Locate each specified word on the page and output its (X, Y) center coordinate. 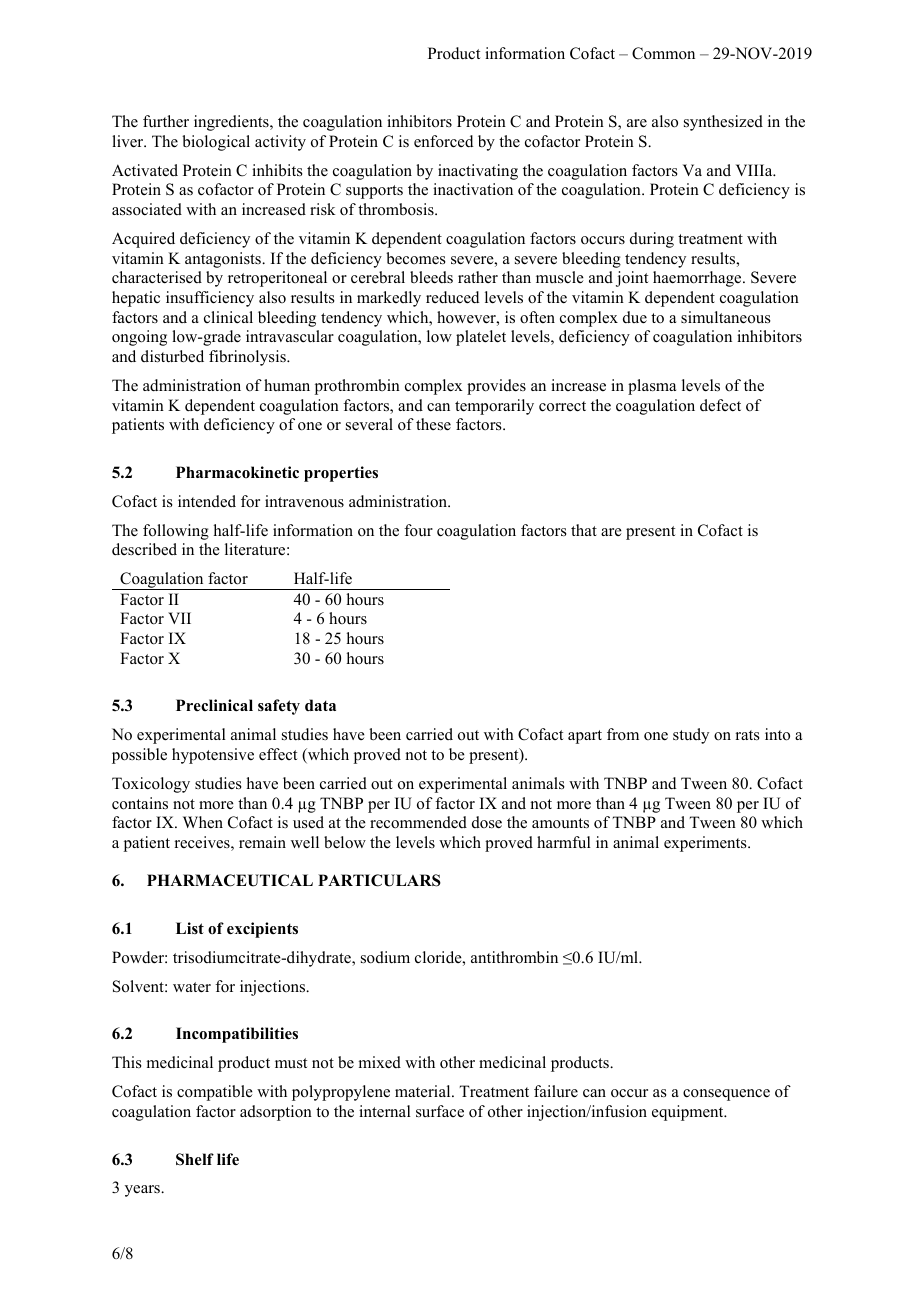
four (418, 530)
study (691, 736)
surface (440, 1111)
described (144, 549)
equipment (689, 1113)
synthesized (723, 123)
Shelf (195, 1159)
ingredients (232, 123)
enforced (444, 141)
